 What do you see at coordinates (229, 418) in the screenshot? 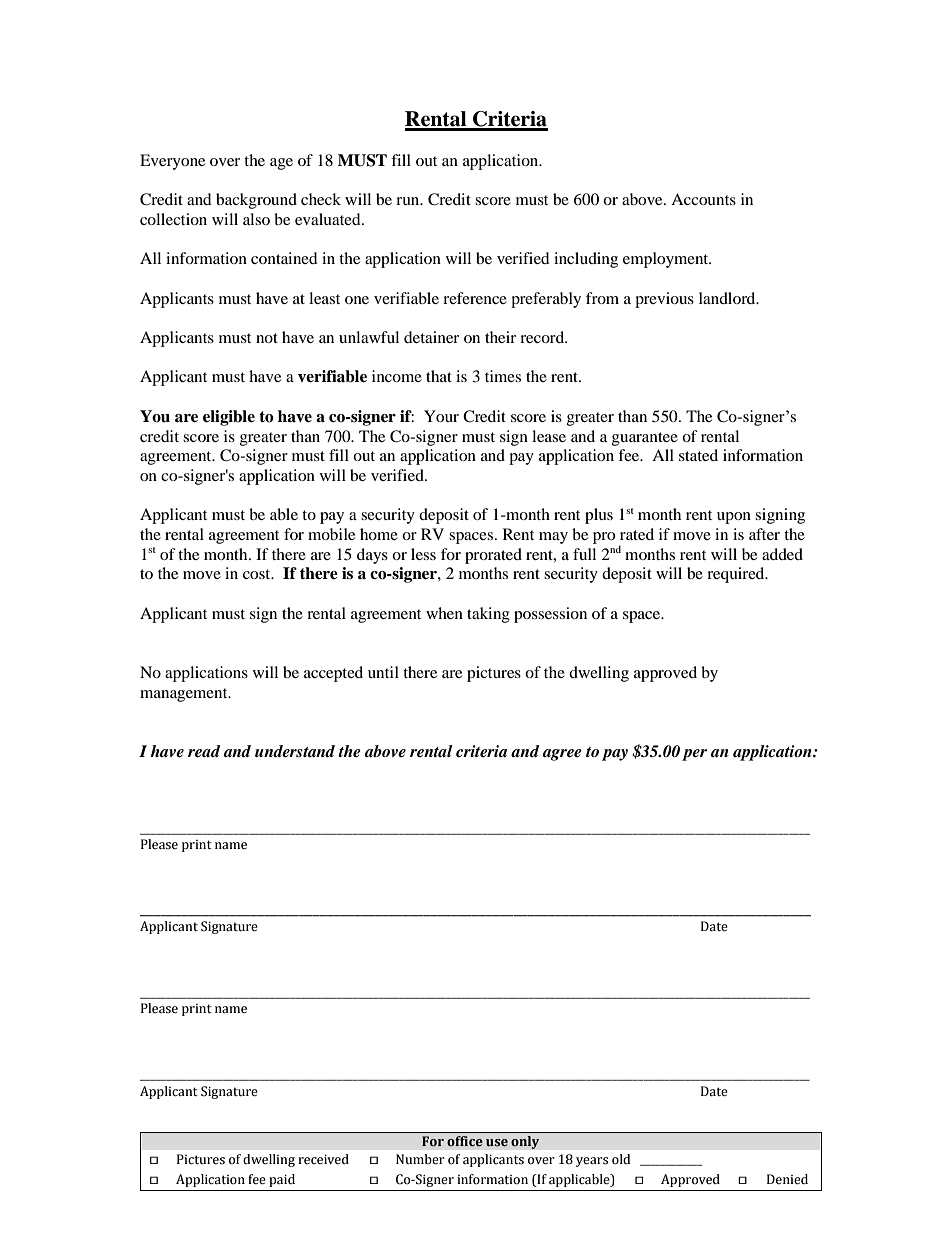
I see `eligible` at bounding box center [229, 418].
